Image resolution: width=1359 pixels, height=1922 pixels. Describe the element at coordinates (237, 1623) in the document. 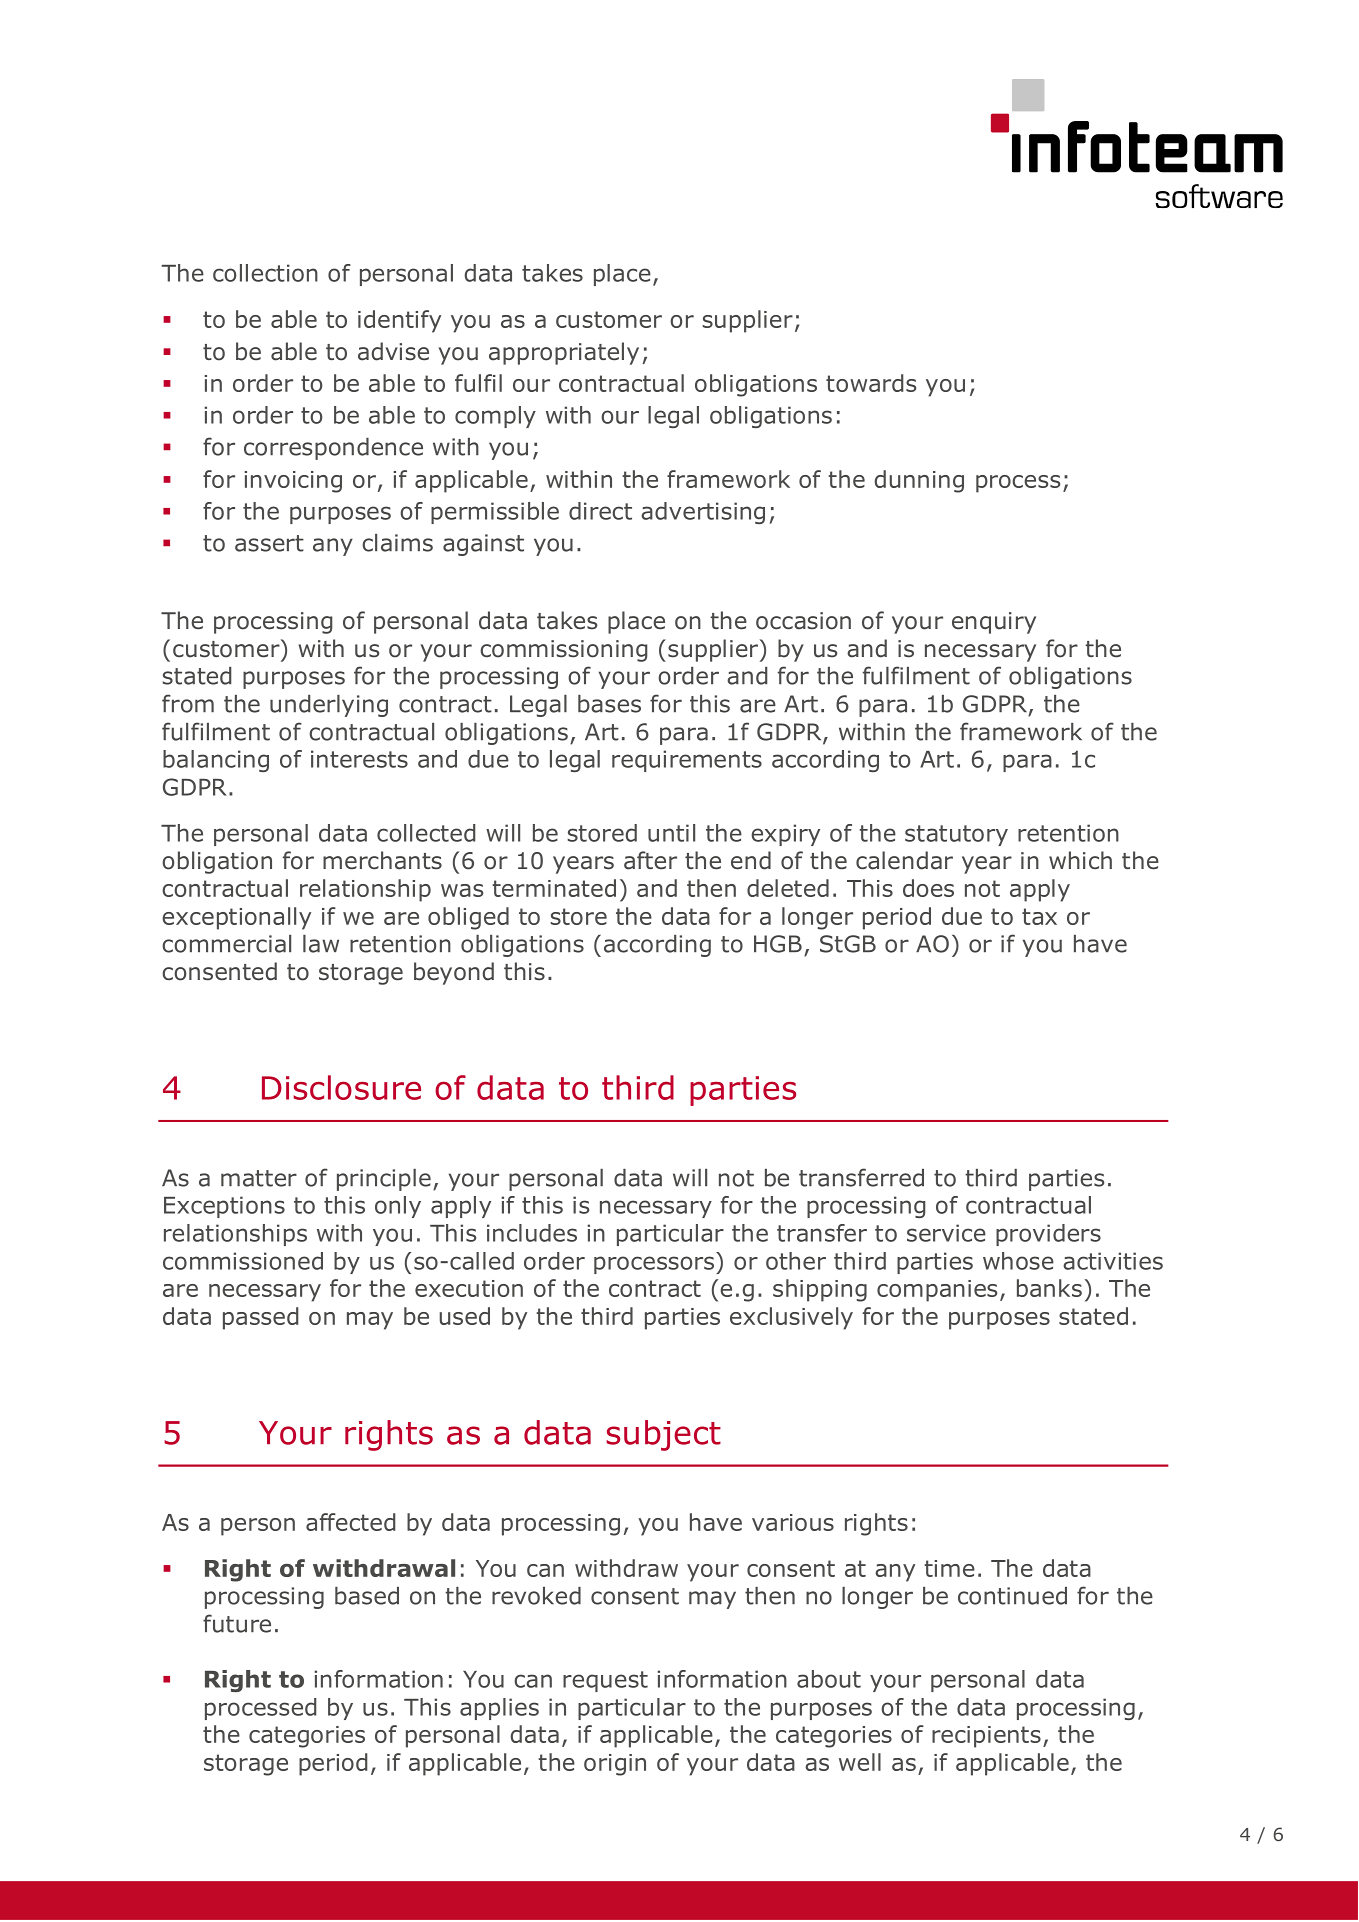

I see `future` at that location.
